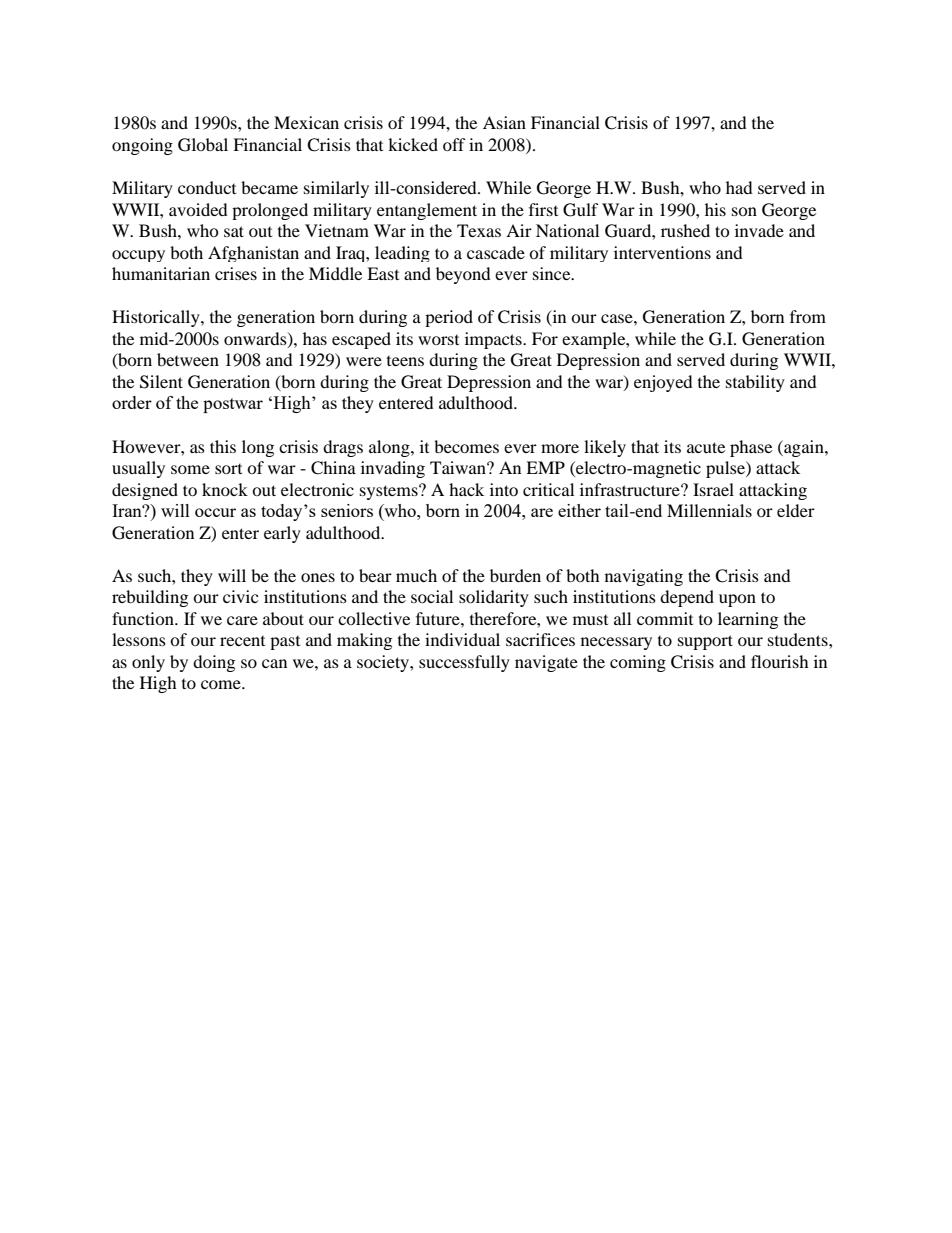 The image size is (952, 1233). Describe the element at coordinates (242, 641) in the document. I see `recent` at that location.
